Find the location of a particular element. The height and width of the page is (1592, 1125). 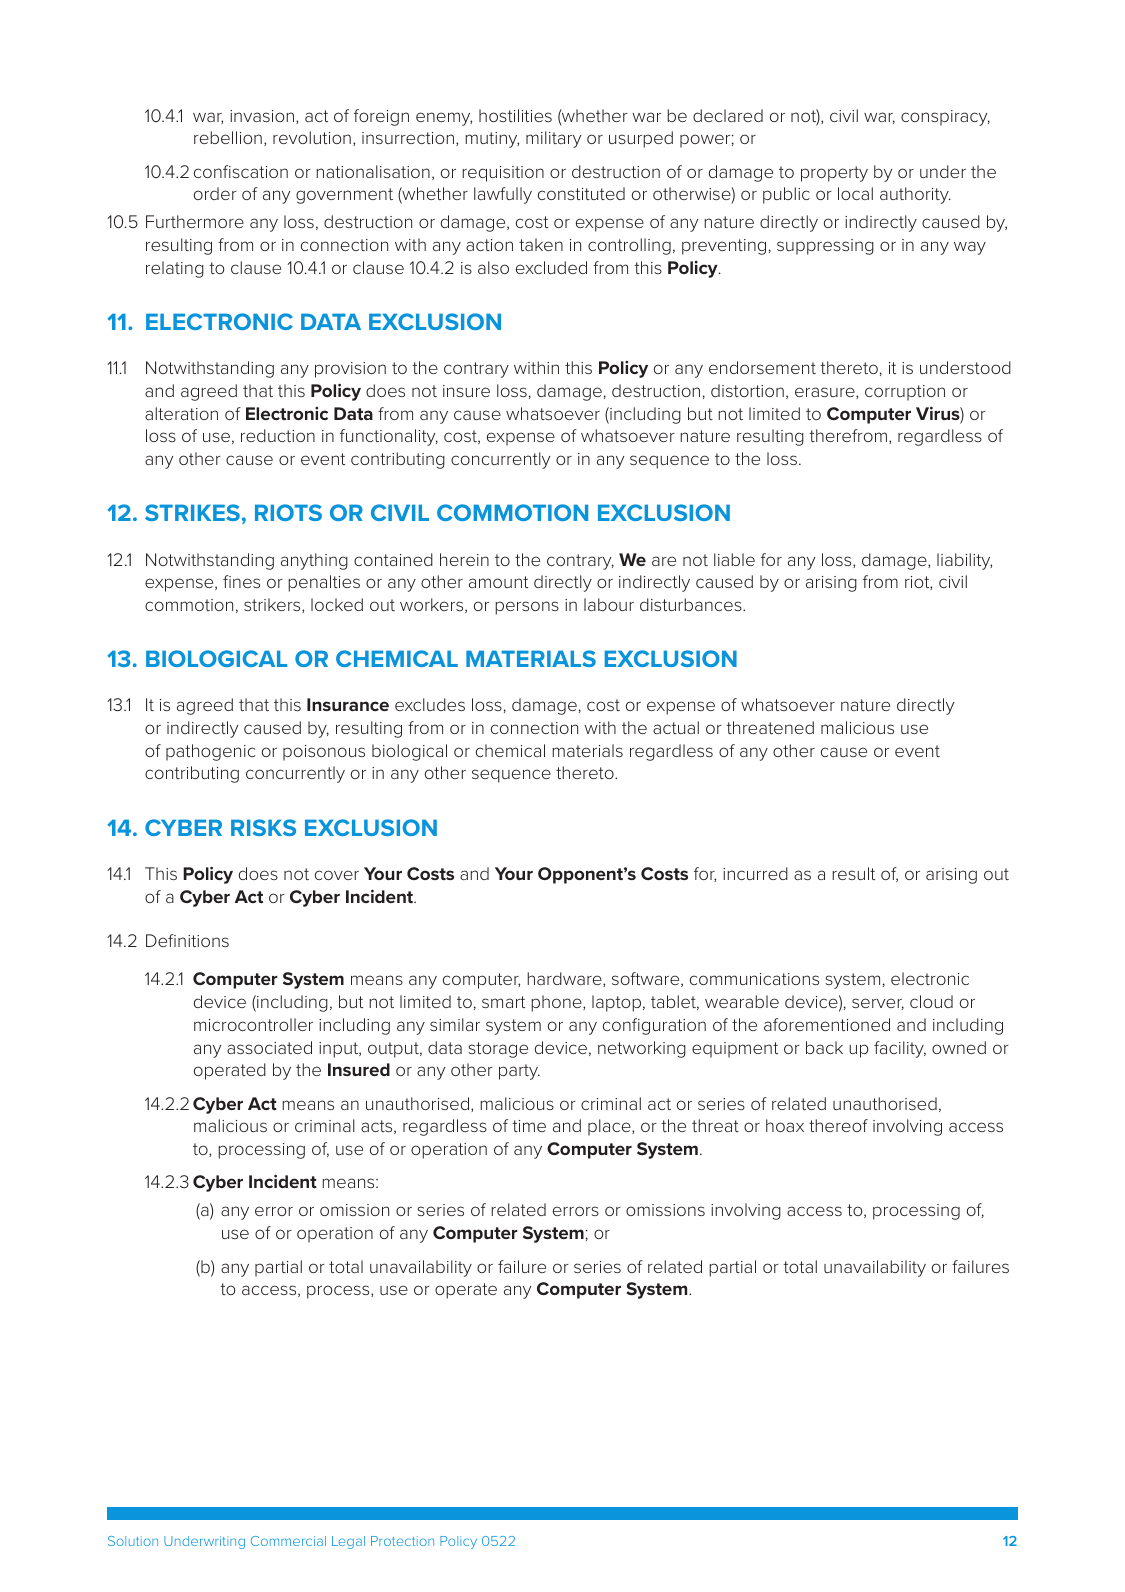

thereof is located at coordinates (838, 1125).
